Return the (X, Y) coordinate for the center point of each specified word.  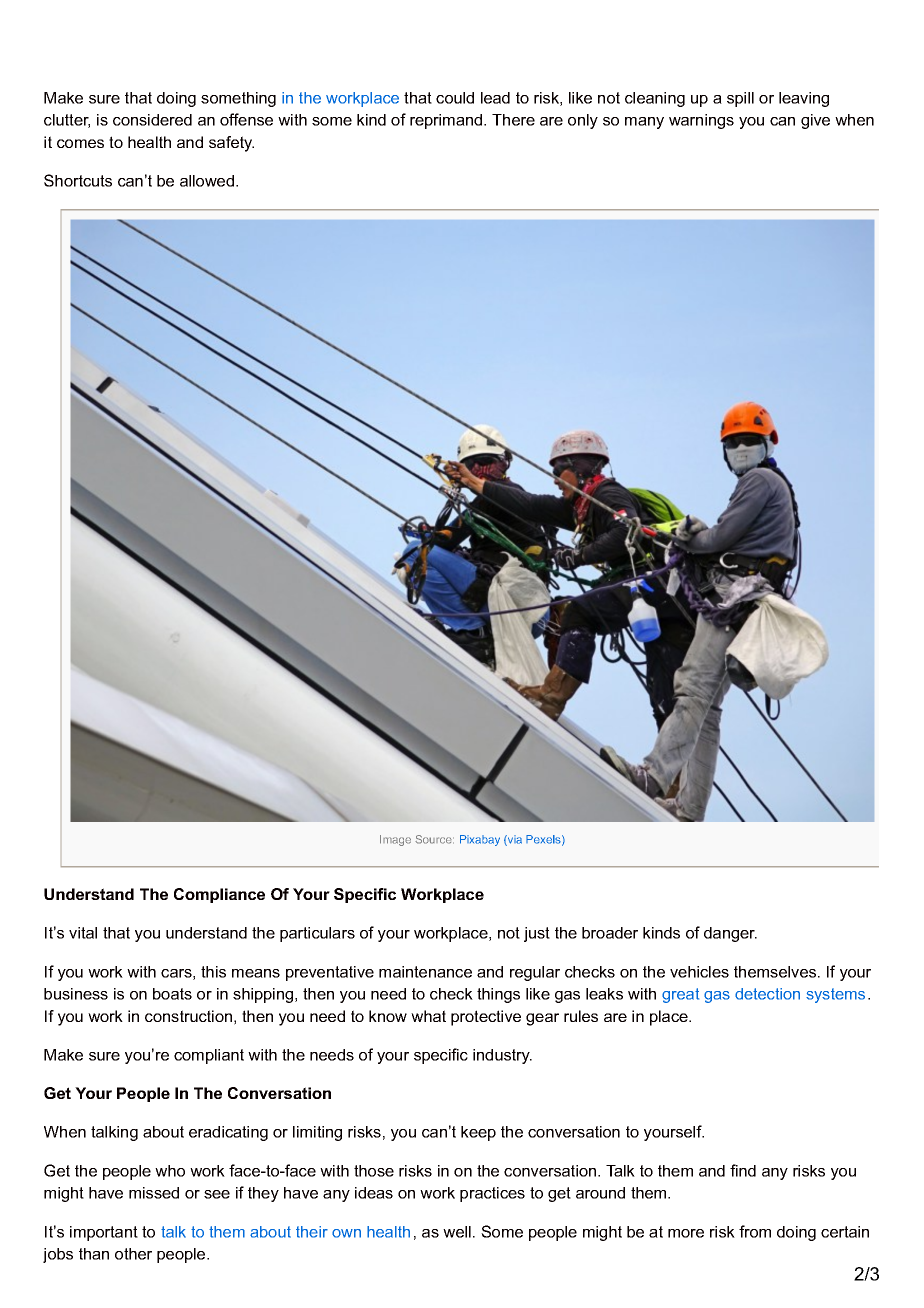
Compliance (219, 895)
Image (395, 840)
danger (730, 934)
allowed (207, 181)
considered (152, 120)
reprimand (447, 121)
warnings (701, 121)
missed (154, 1193)
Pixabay (480, 840)
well (457, 1232)
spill (740, 99)
